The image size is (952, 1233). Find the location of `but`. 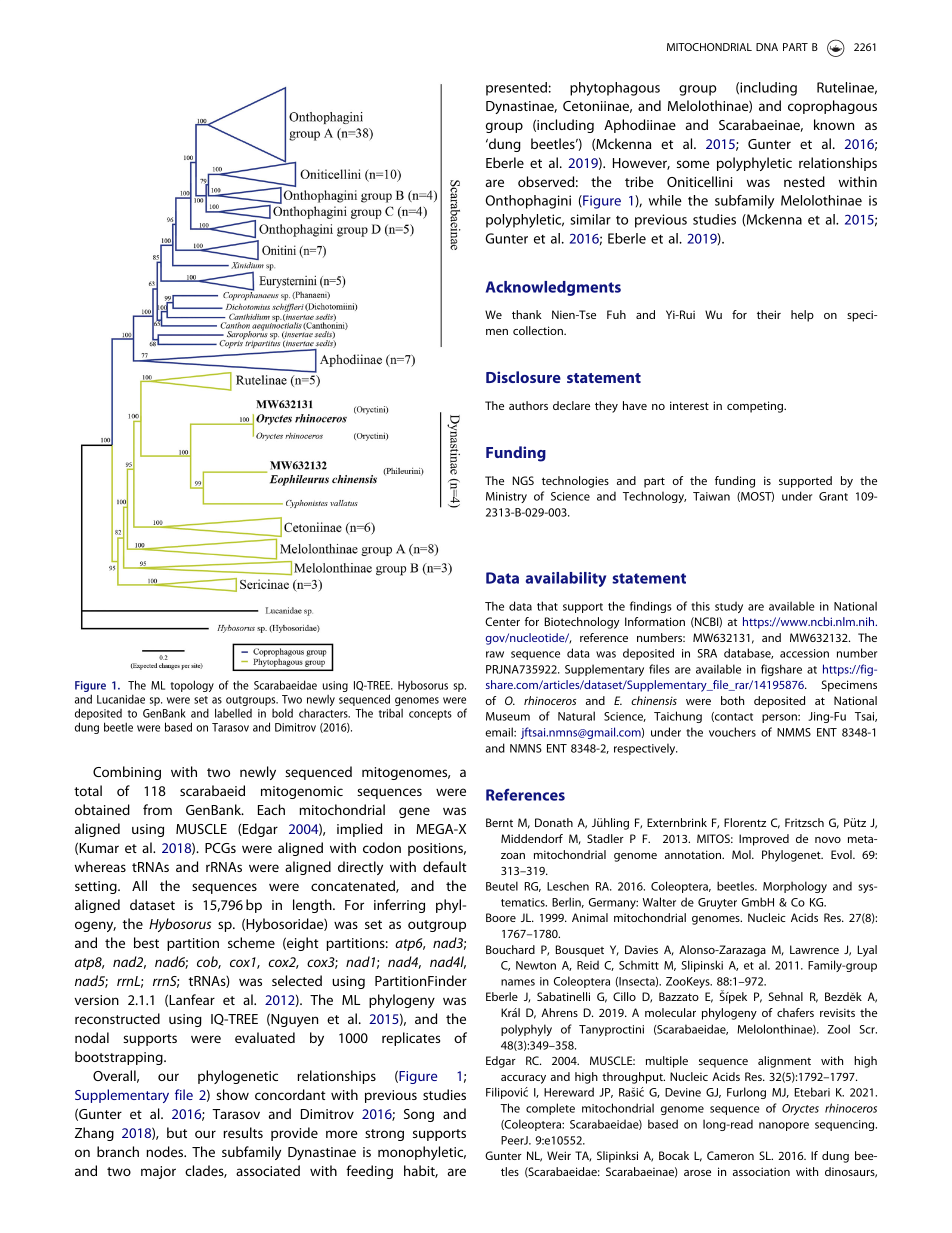

but is located at coordinates (177, 1132).
